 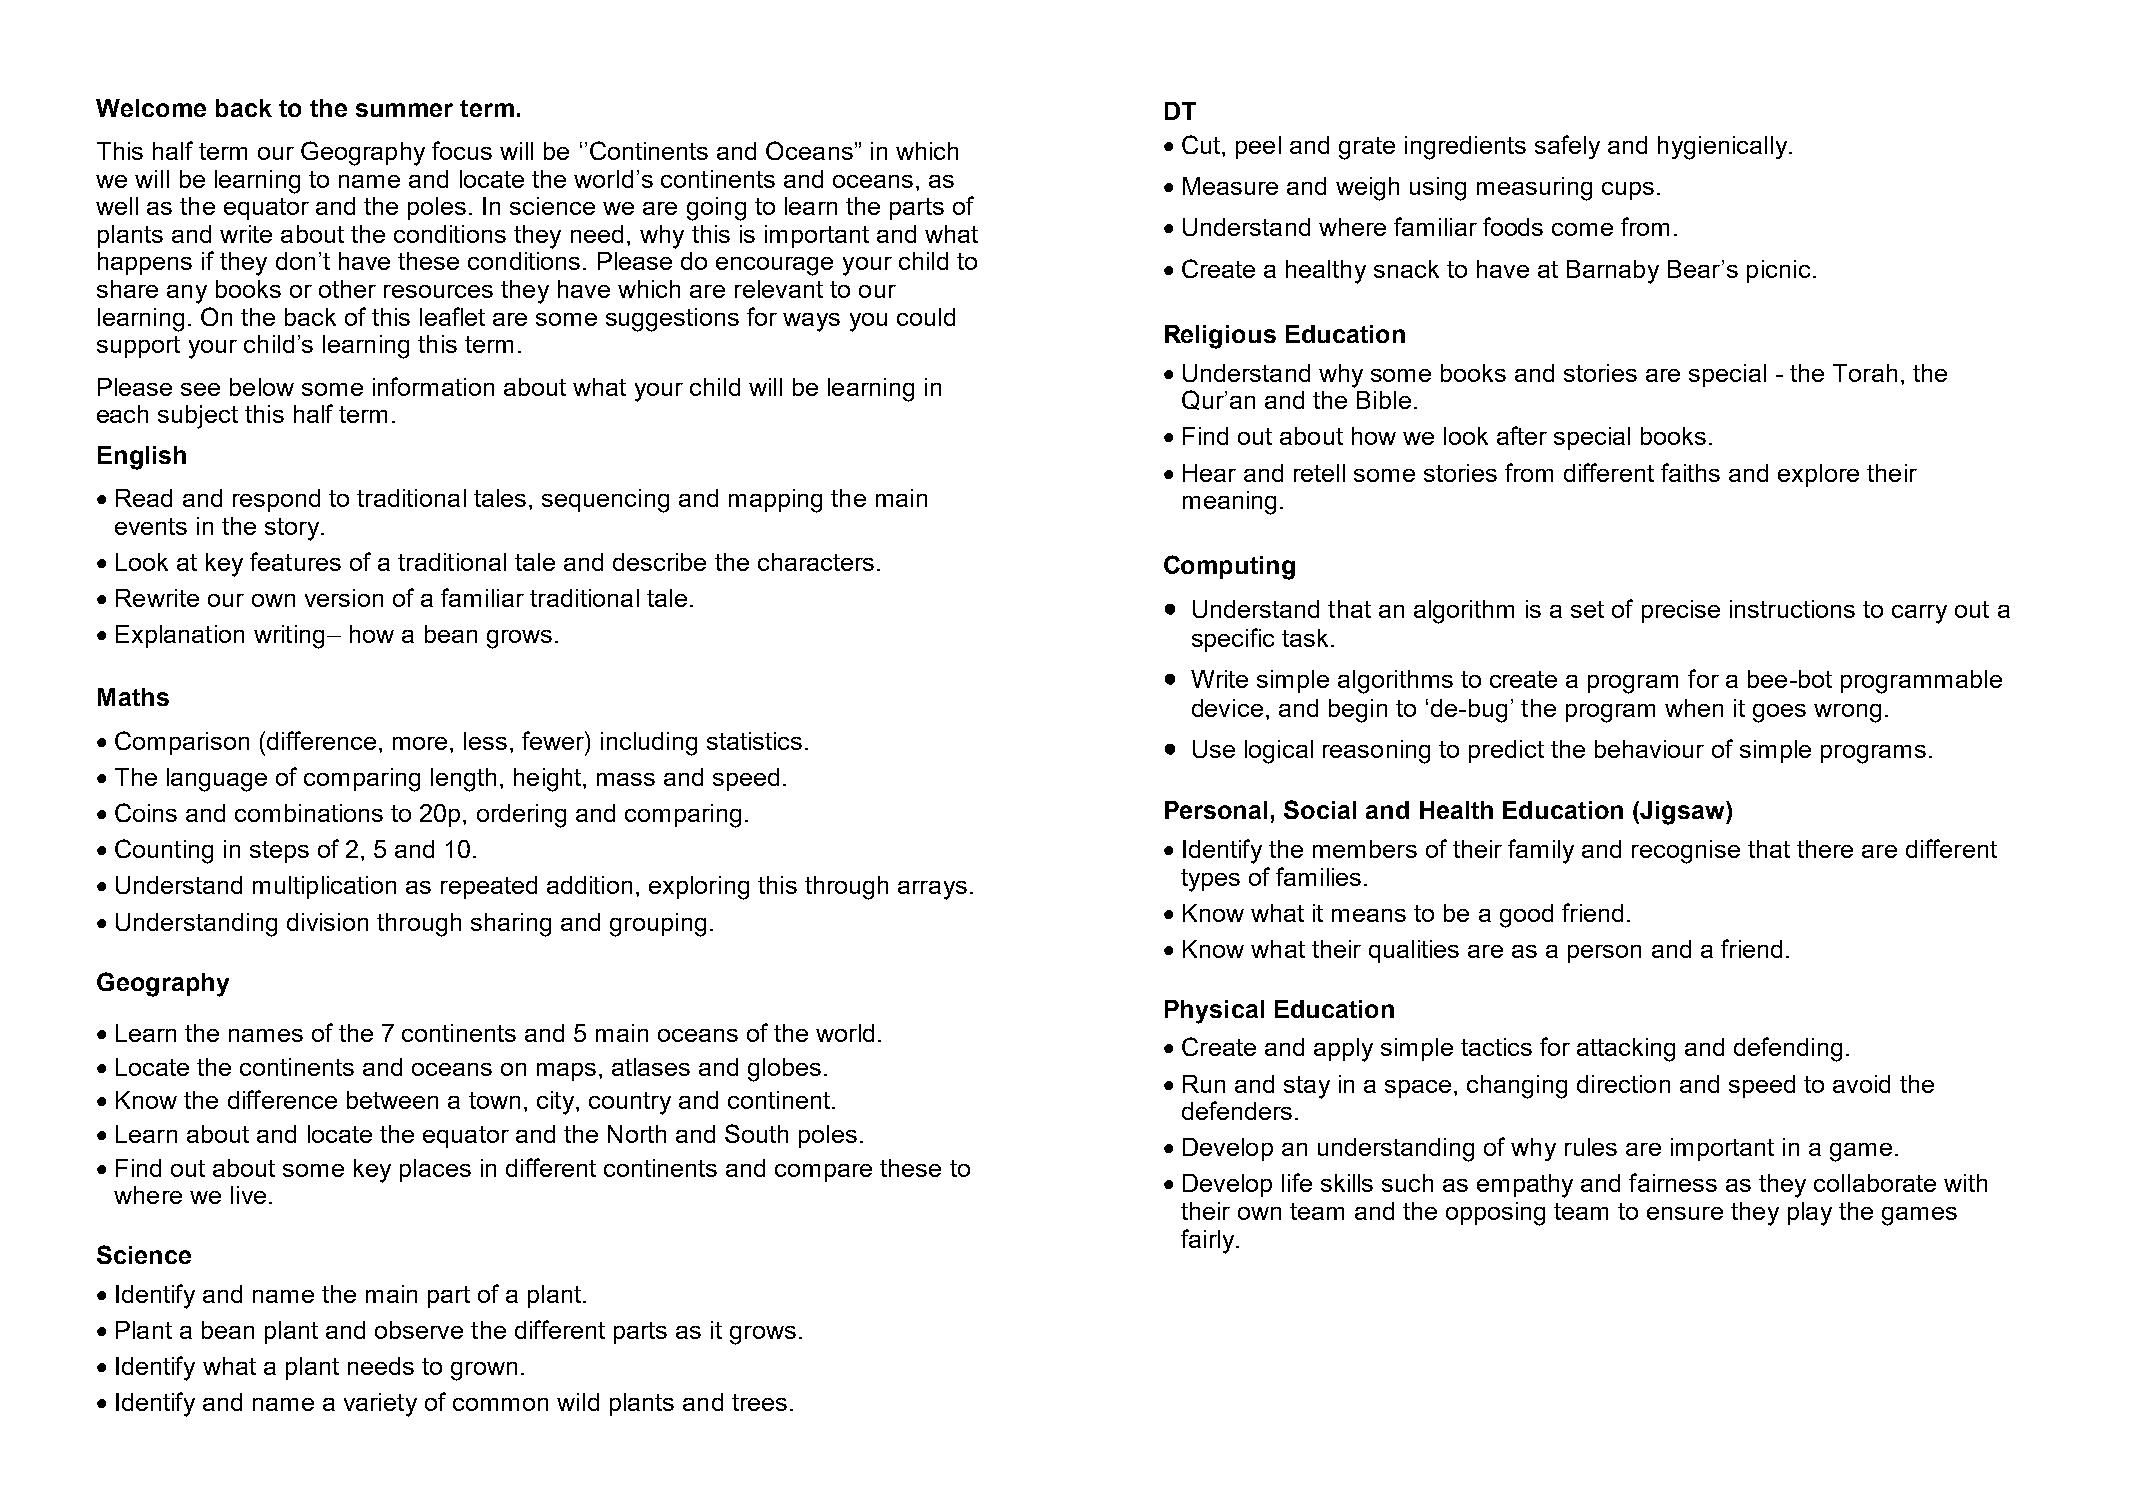 I want to click on trees, so click(x=759, y=1402).
